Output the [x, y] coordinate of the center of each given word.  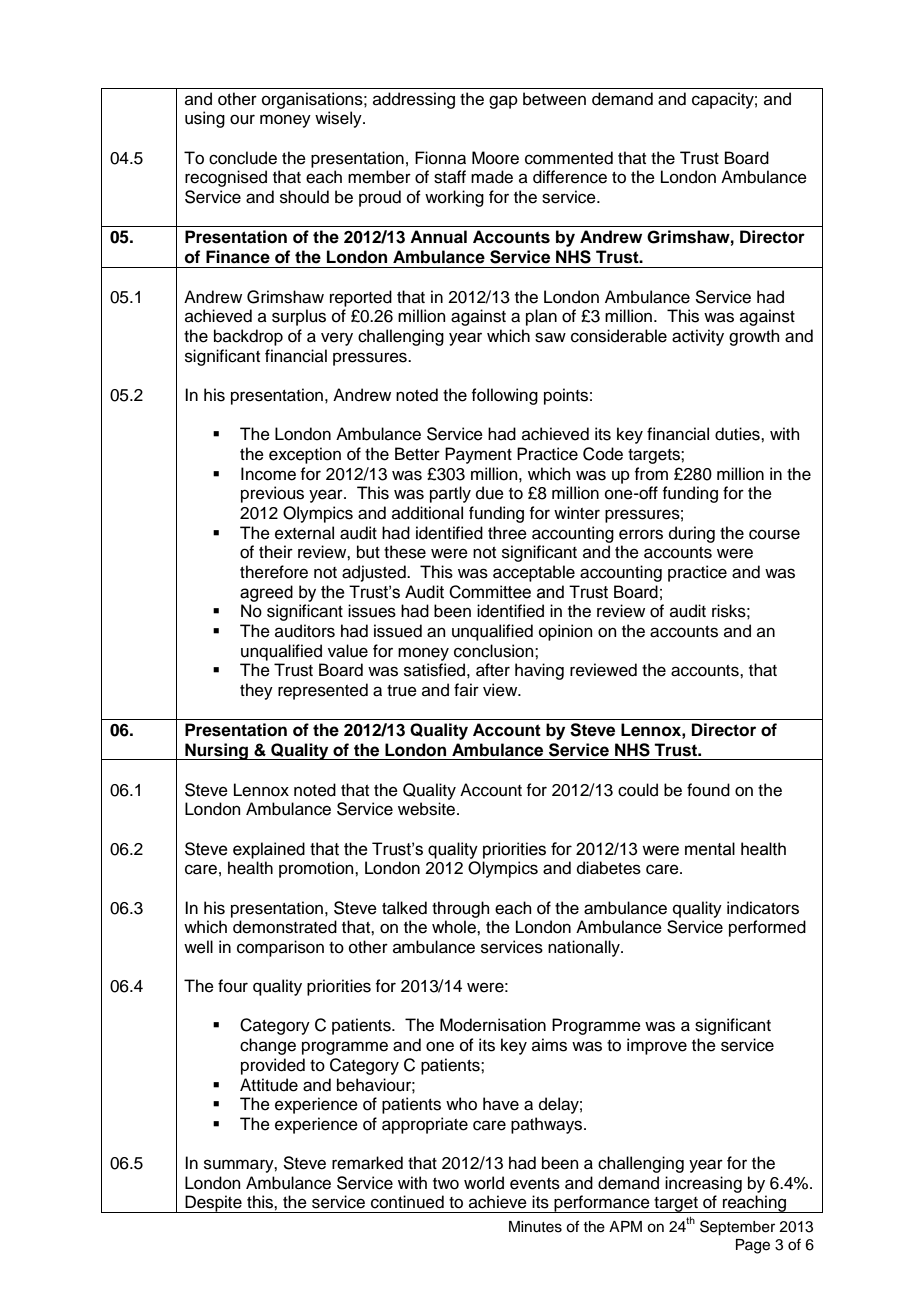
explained [269, 850]
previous [272, 494]
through [461, 909]
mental [710, 849]
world [484, 1183]
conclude [243, 158]
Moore [495, 158]
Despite [213, 1204]
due [490, 493]
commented [569, 158]
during [692, 534]
